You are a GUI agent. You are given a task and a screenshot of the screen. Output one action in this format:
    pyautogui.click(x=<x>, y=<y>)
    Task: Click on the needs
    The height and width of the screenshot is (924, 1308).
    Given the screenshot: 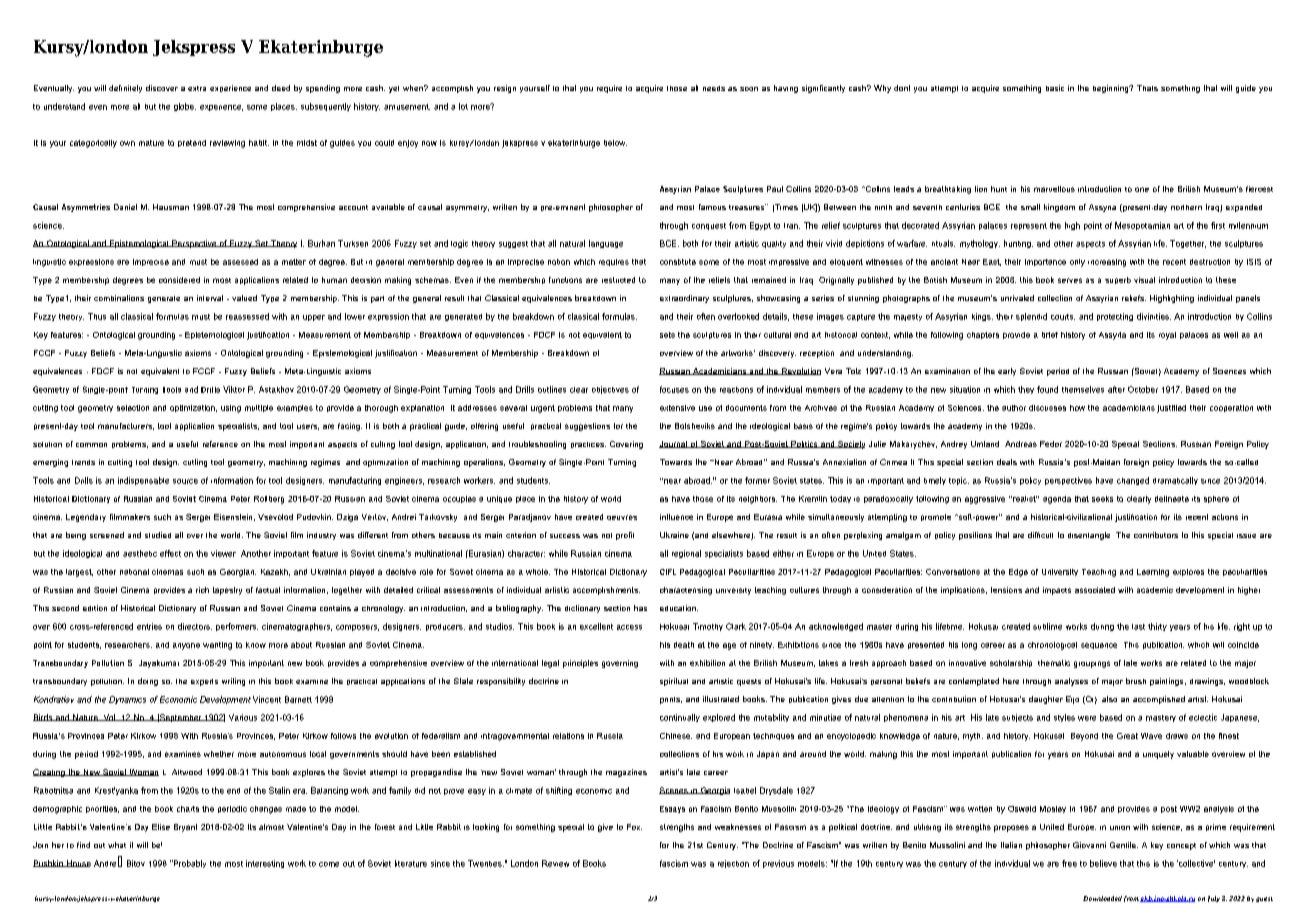 What is the action you would take?
    pyautogui.click(x=714, y=88)
